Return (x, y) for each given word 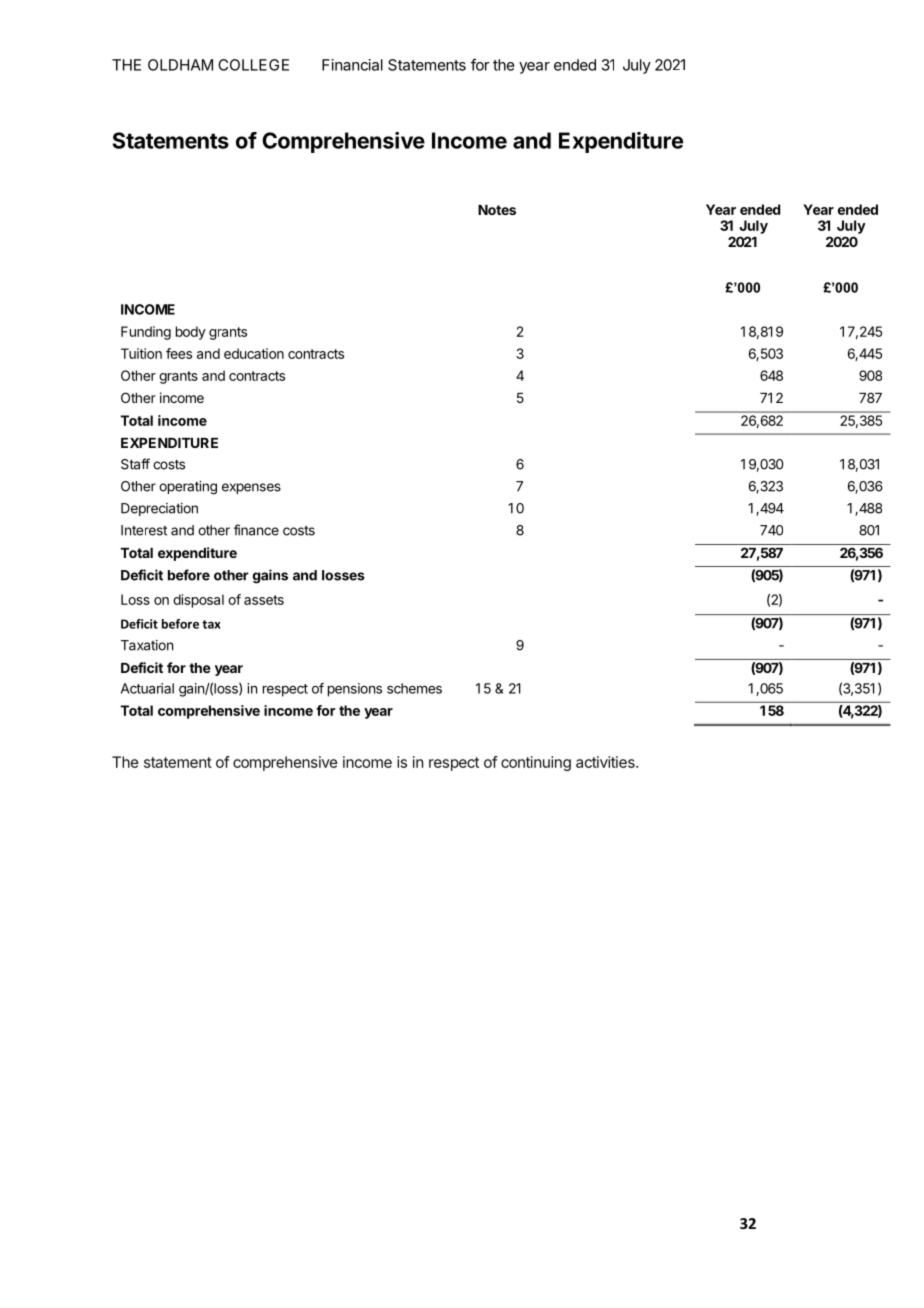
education (254, 353)
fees (179, 353)
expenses (251, 488)
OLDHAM (180, 65)
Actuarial (147, 688)
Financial (352, 65)
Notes (497, 210)
